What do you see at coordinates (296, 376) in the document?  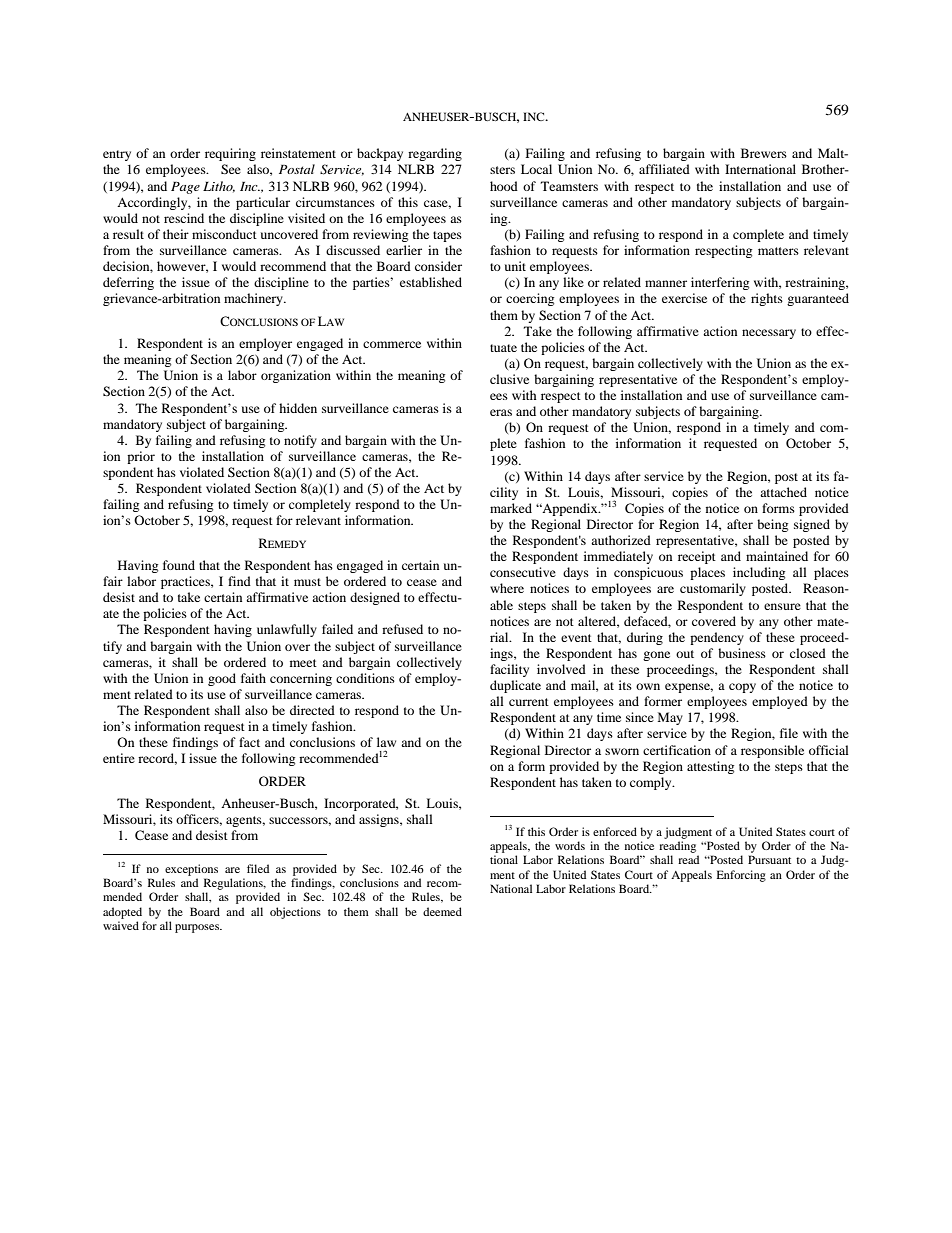 I see `organization` at bounding box center [296, 376].
